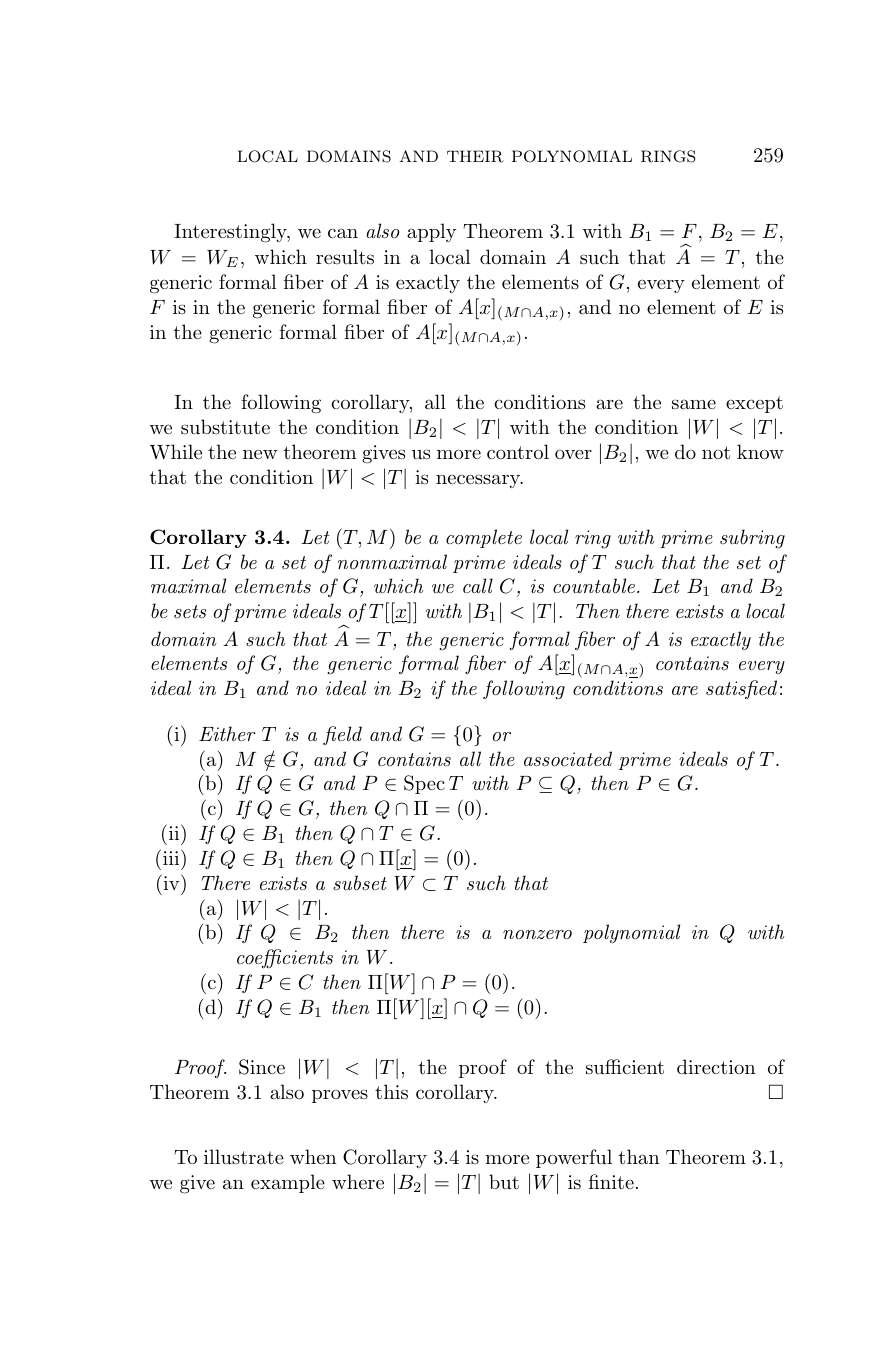  Describe the element at coordinates (475, 156) in the page. I see `THEIR` at that location.
